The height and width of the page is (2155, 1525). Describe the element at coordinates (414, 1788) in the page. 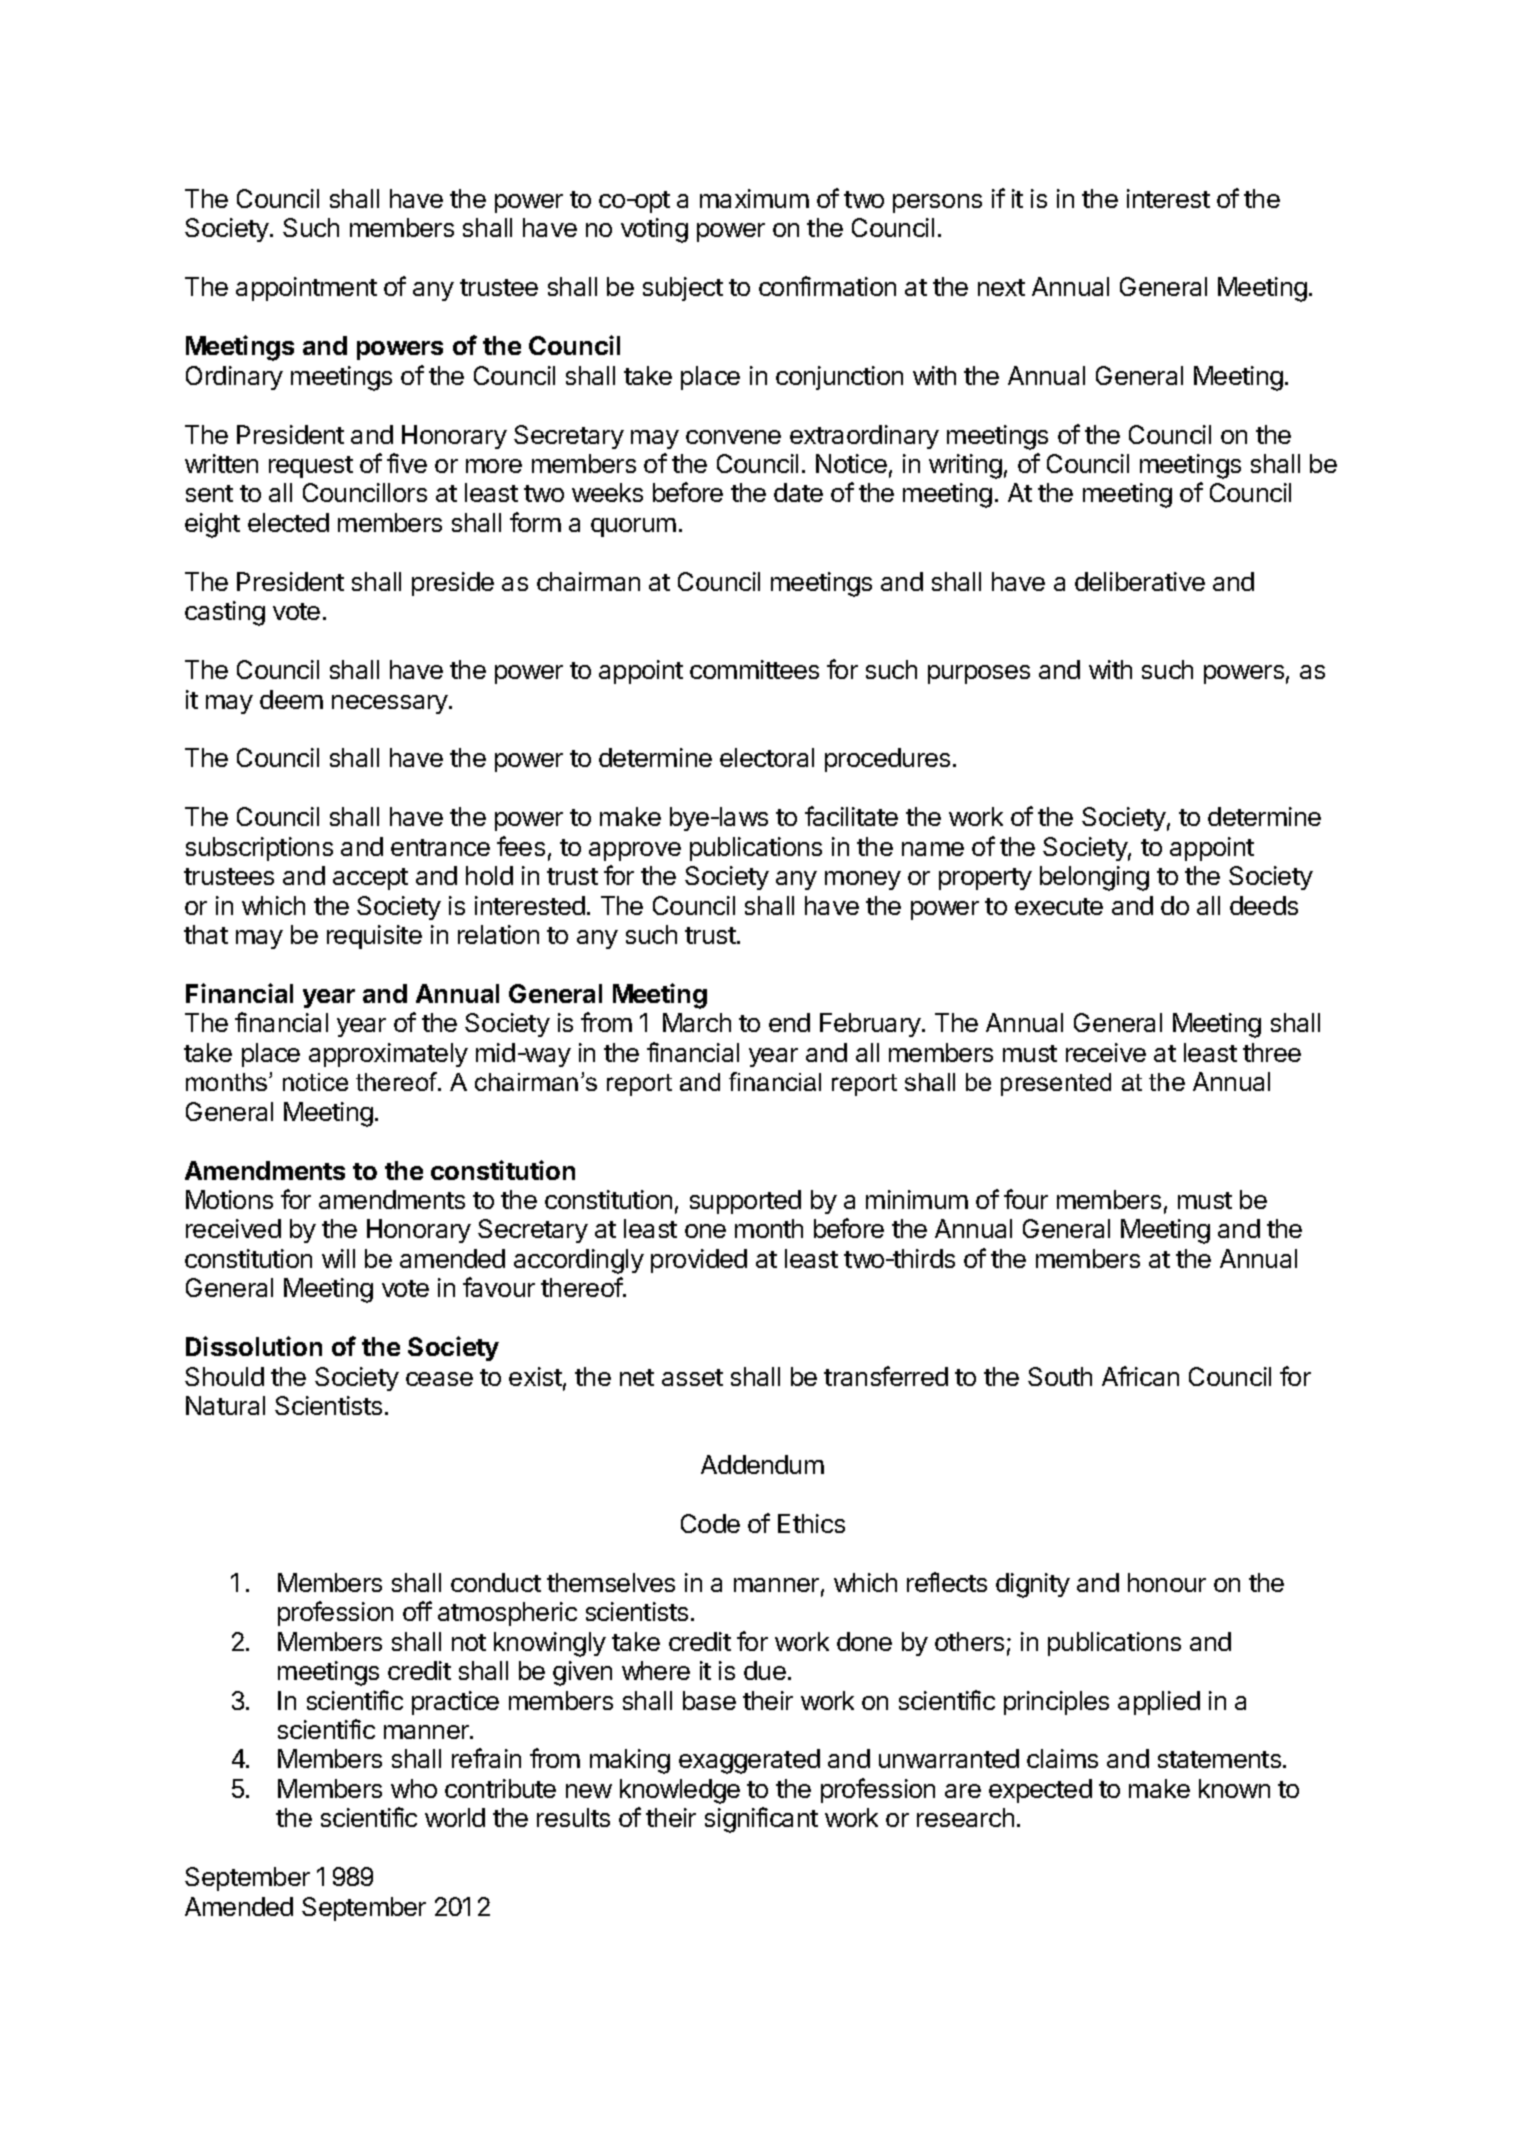

I see `who` at that location.
